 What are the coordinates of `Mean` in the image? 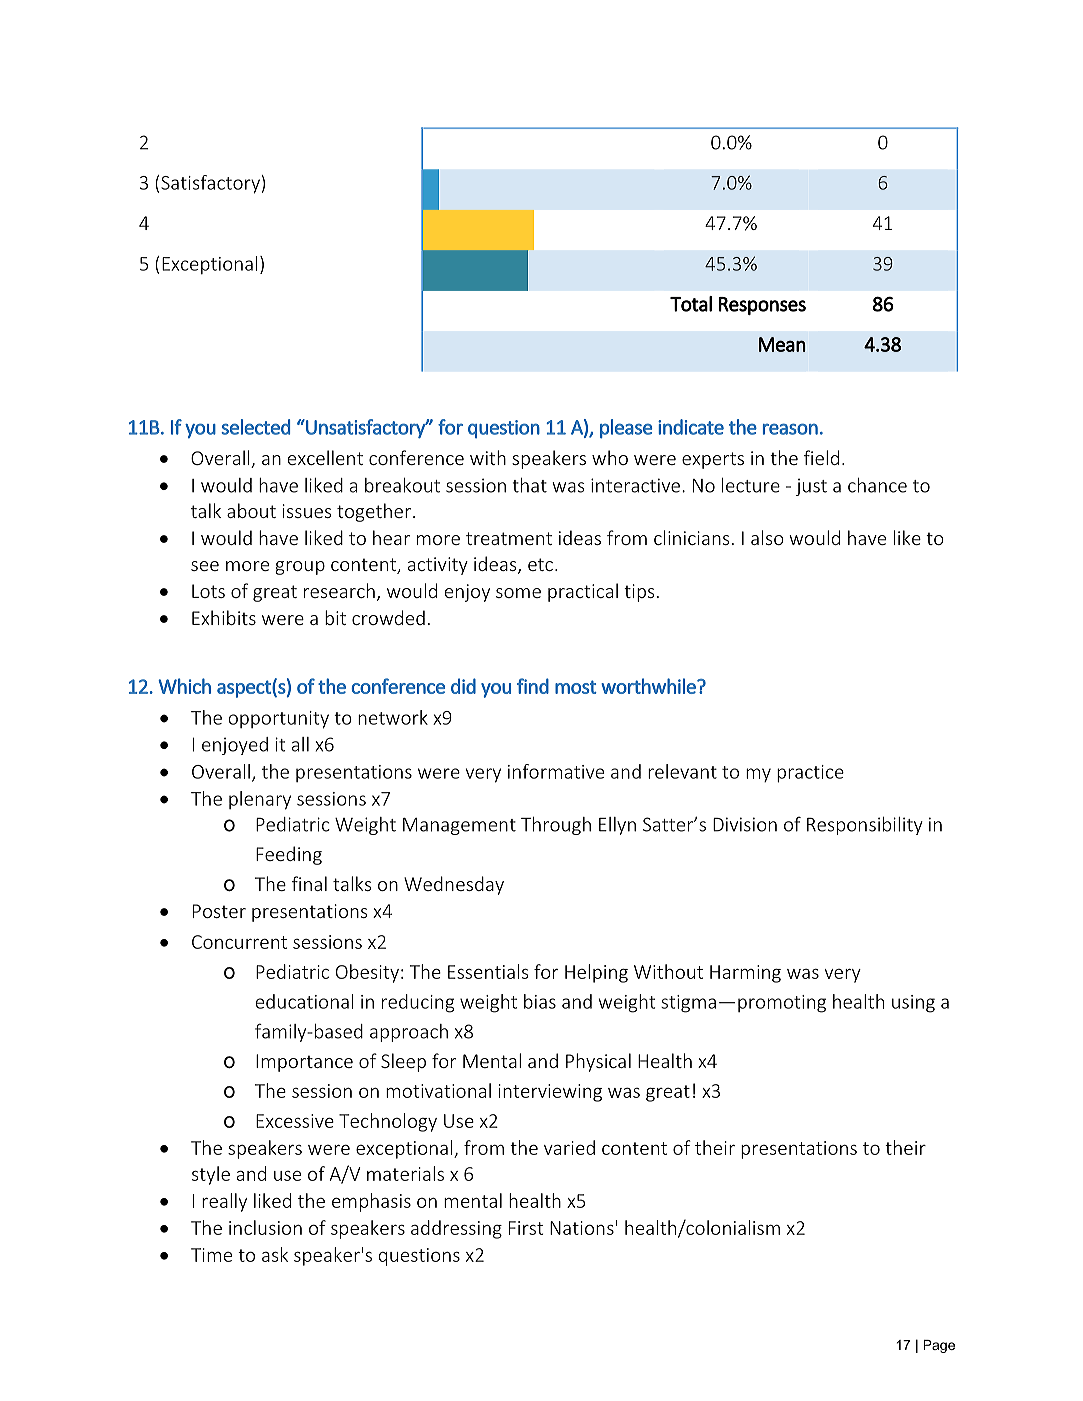 It's located at (782, 344).
